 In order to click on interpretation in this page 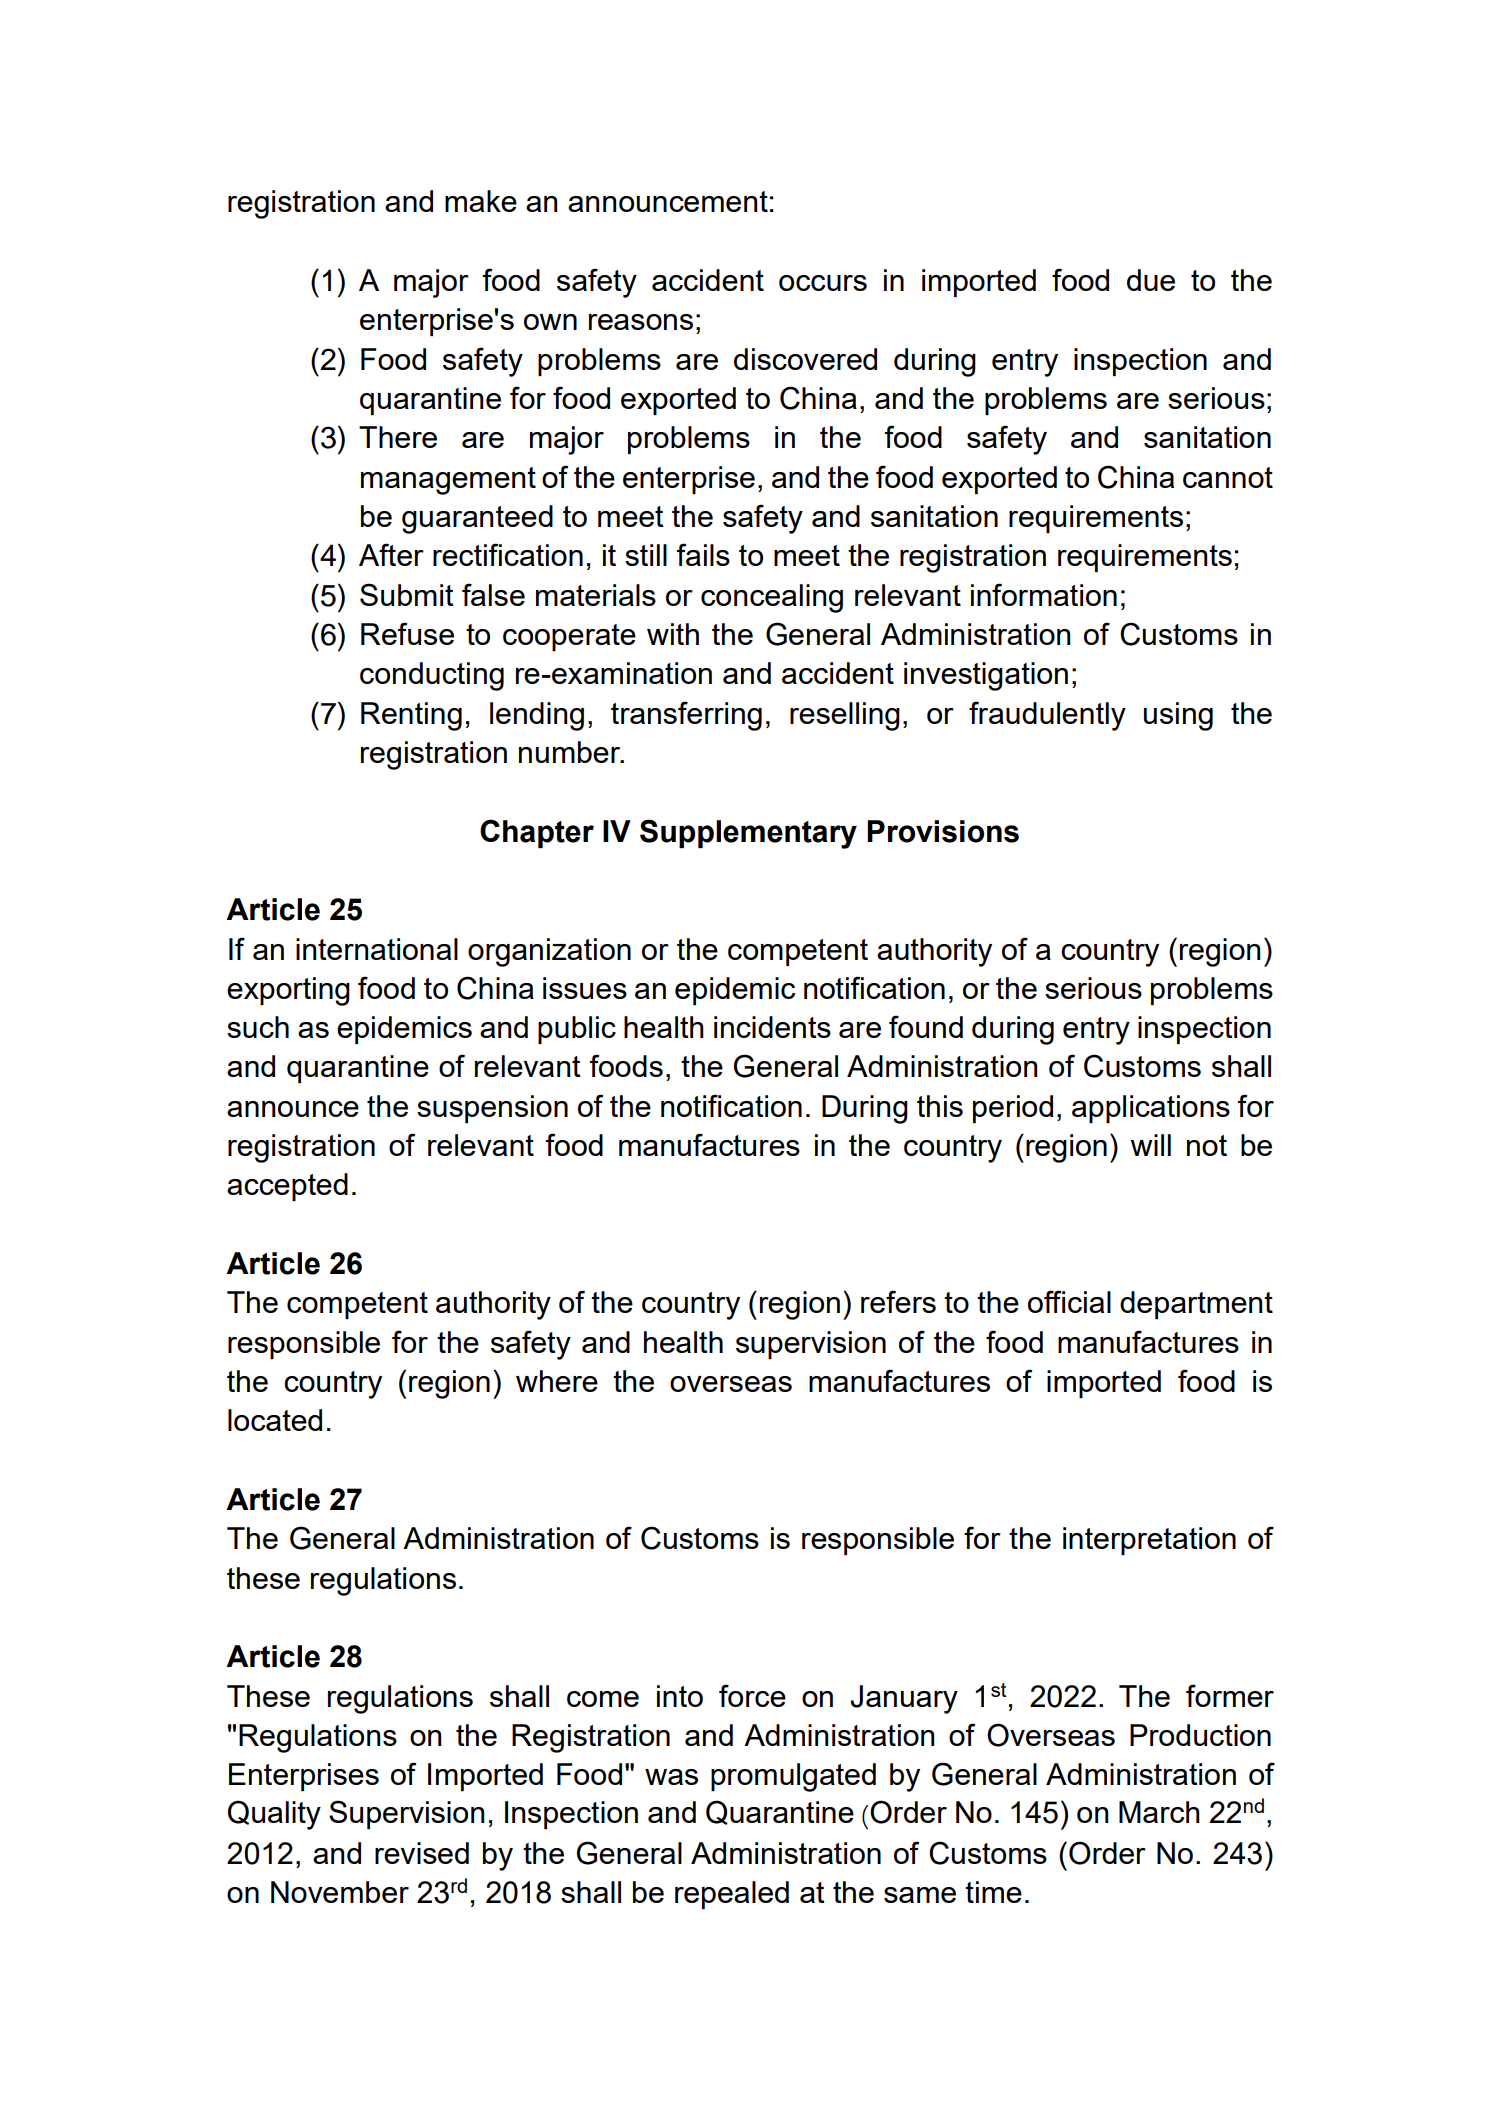, I will do `click(1149, 1541)`.
